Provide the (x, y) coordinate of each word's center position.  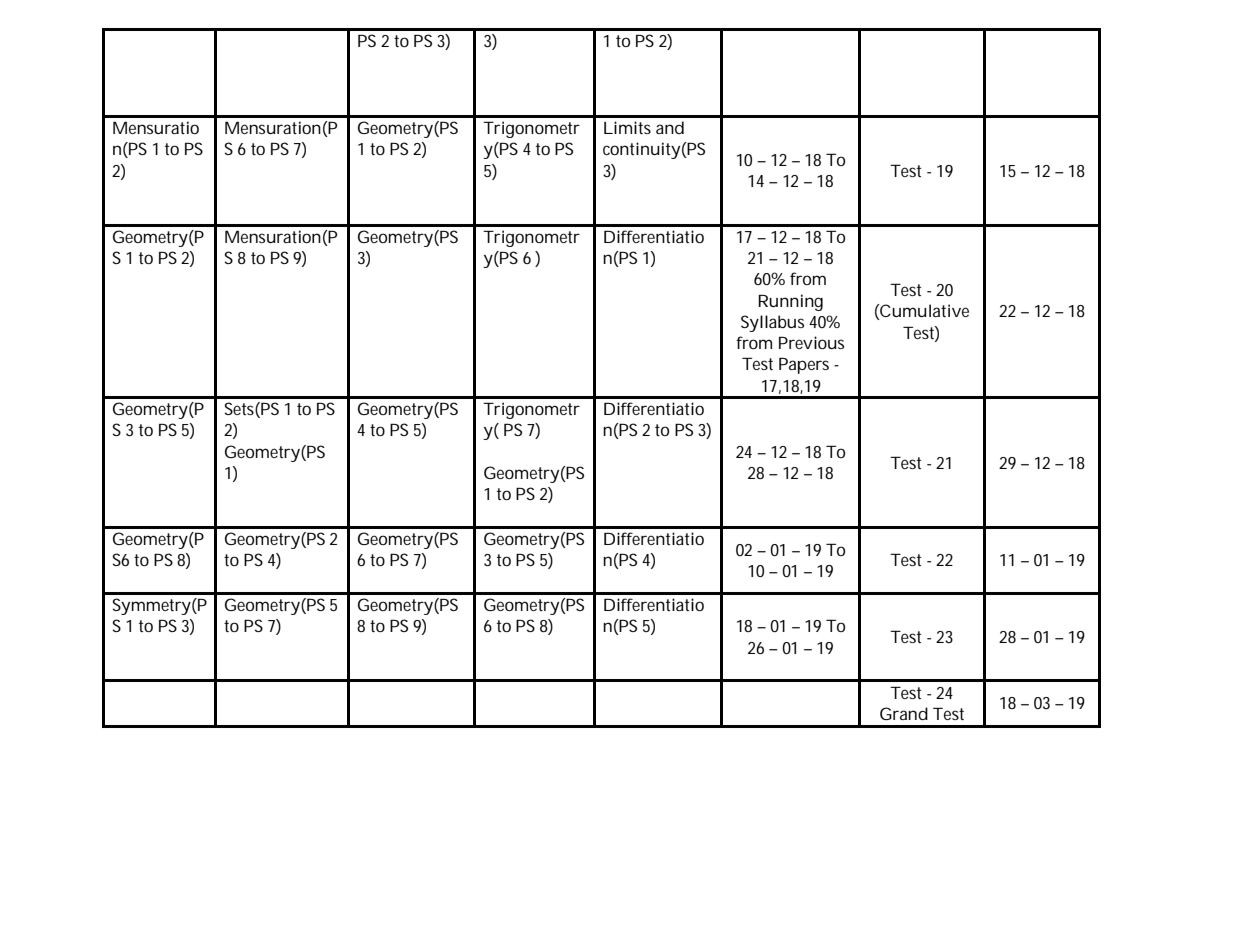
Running (790, 302)
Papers (804, 365)
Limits (627, 127)
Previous (811, 342)
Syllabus (772, 323)
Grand (904, 713)
